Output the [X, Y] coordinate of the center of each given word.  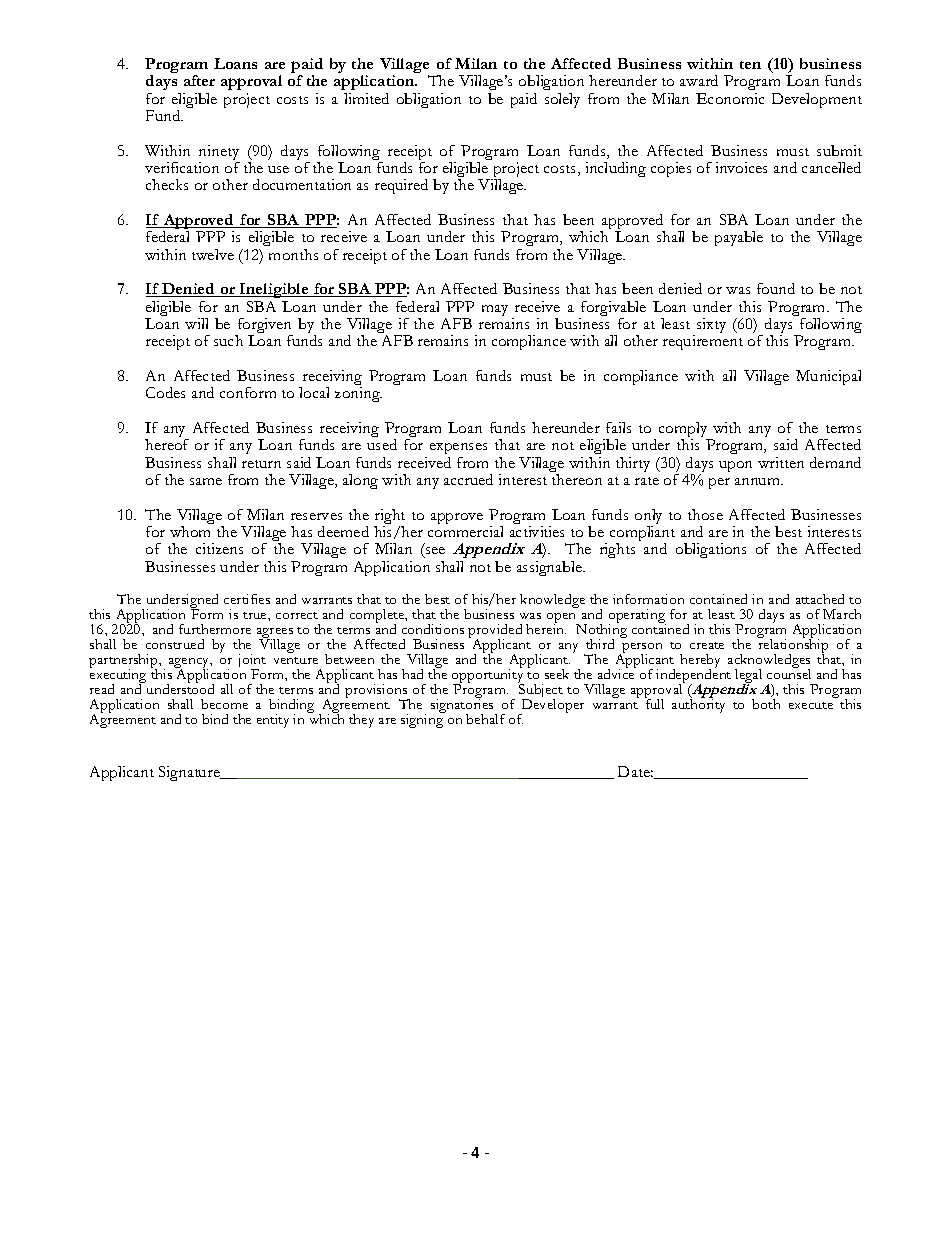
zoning [358, 394]
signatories [463, 706]
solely [562, 100]
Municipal [828, 377]
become [224, 704]
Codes [165, 392]
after [199, 80]
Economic [730, 98]
